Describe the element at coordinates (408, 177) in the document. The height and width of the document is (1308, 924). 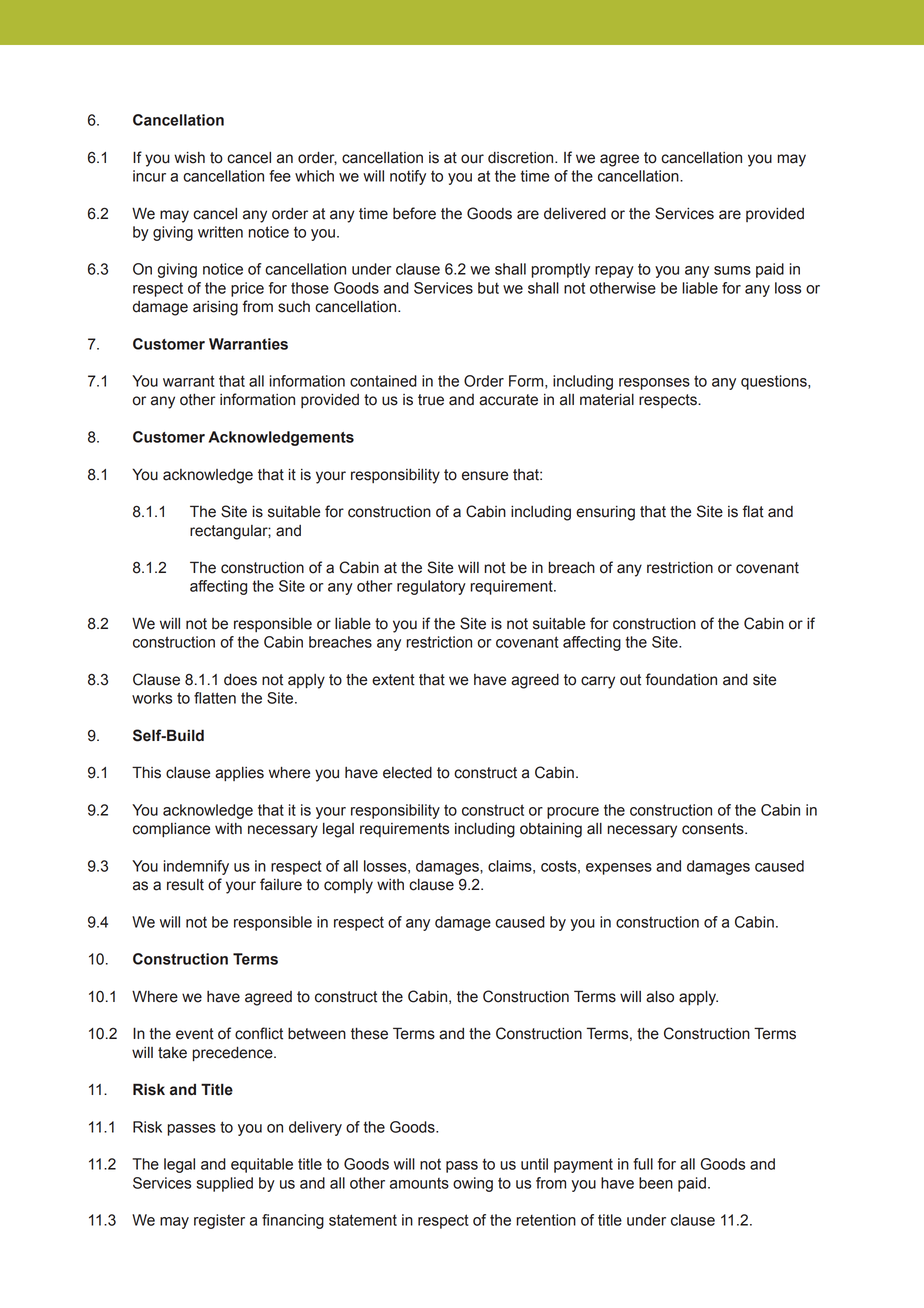
I see `notify` at that location.
